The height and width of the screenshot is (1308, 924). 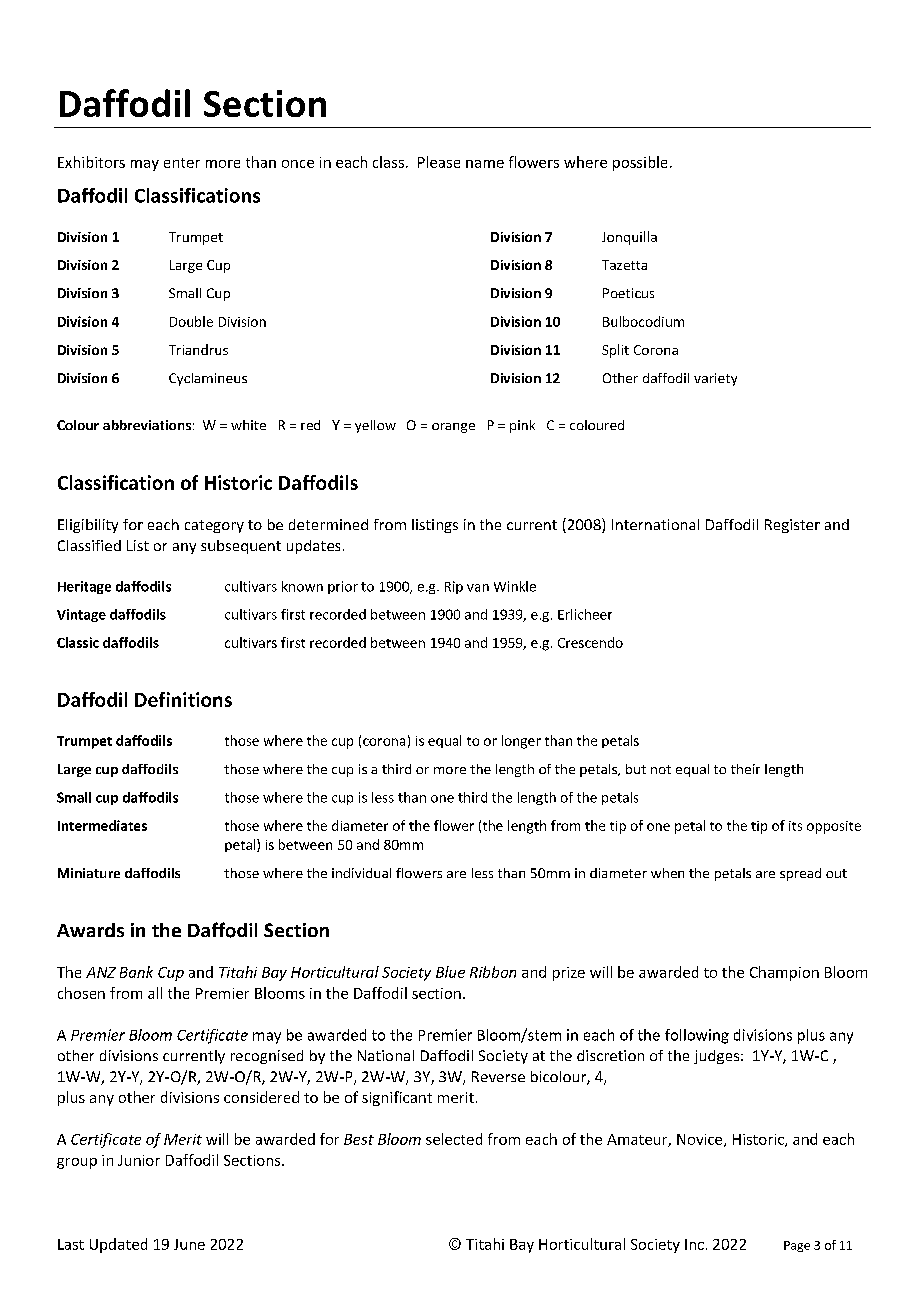 What do you see at coordinates (640, 163) in the screenshot?
I see `possible` at bounding box center [640, 163].
